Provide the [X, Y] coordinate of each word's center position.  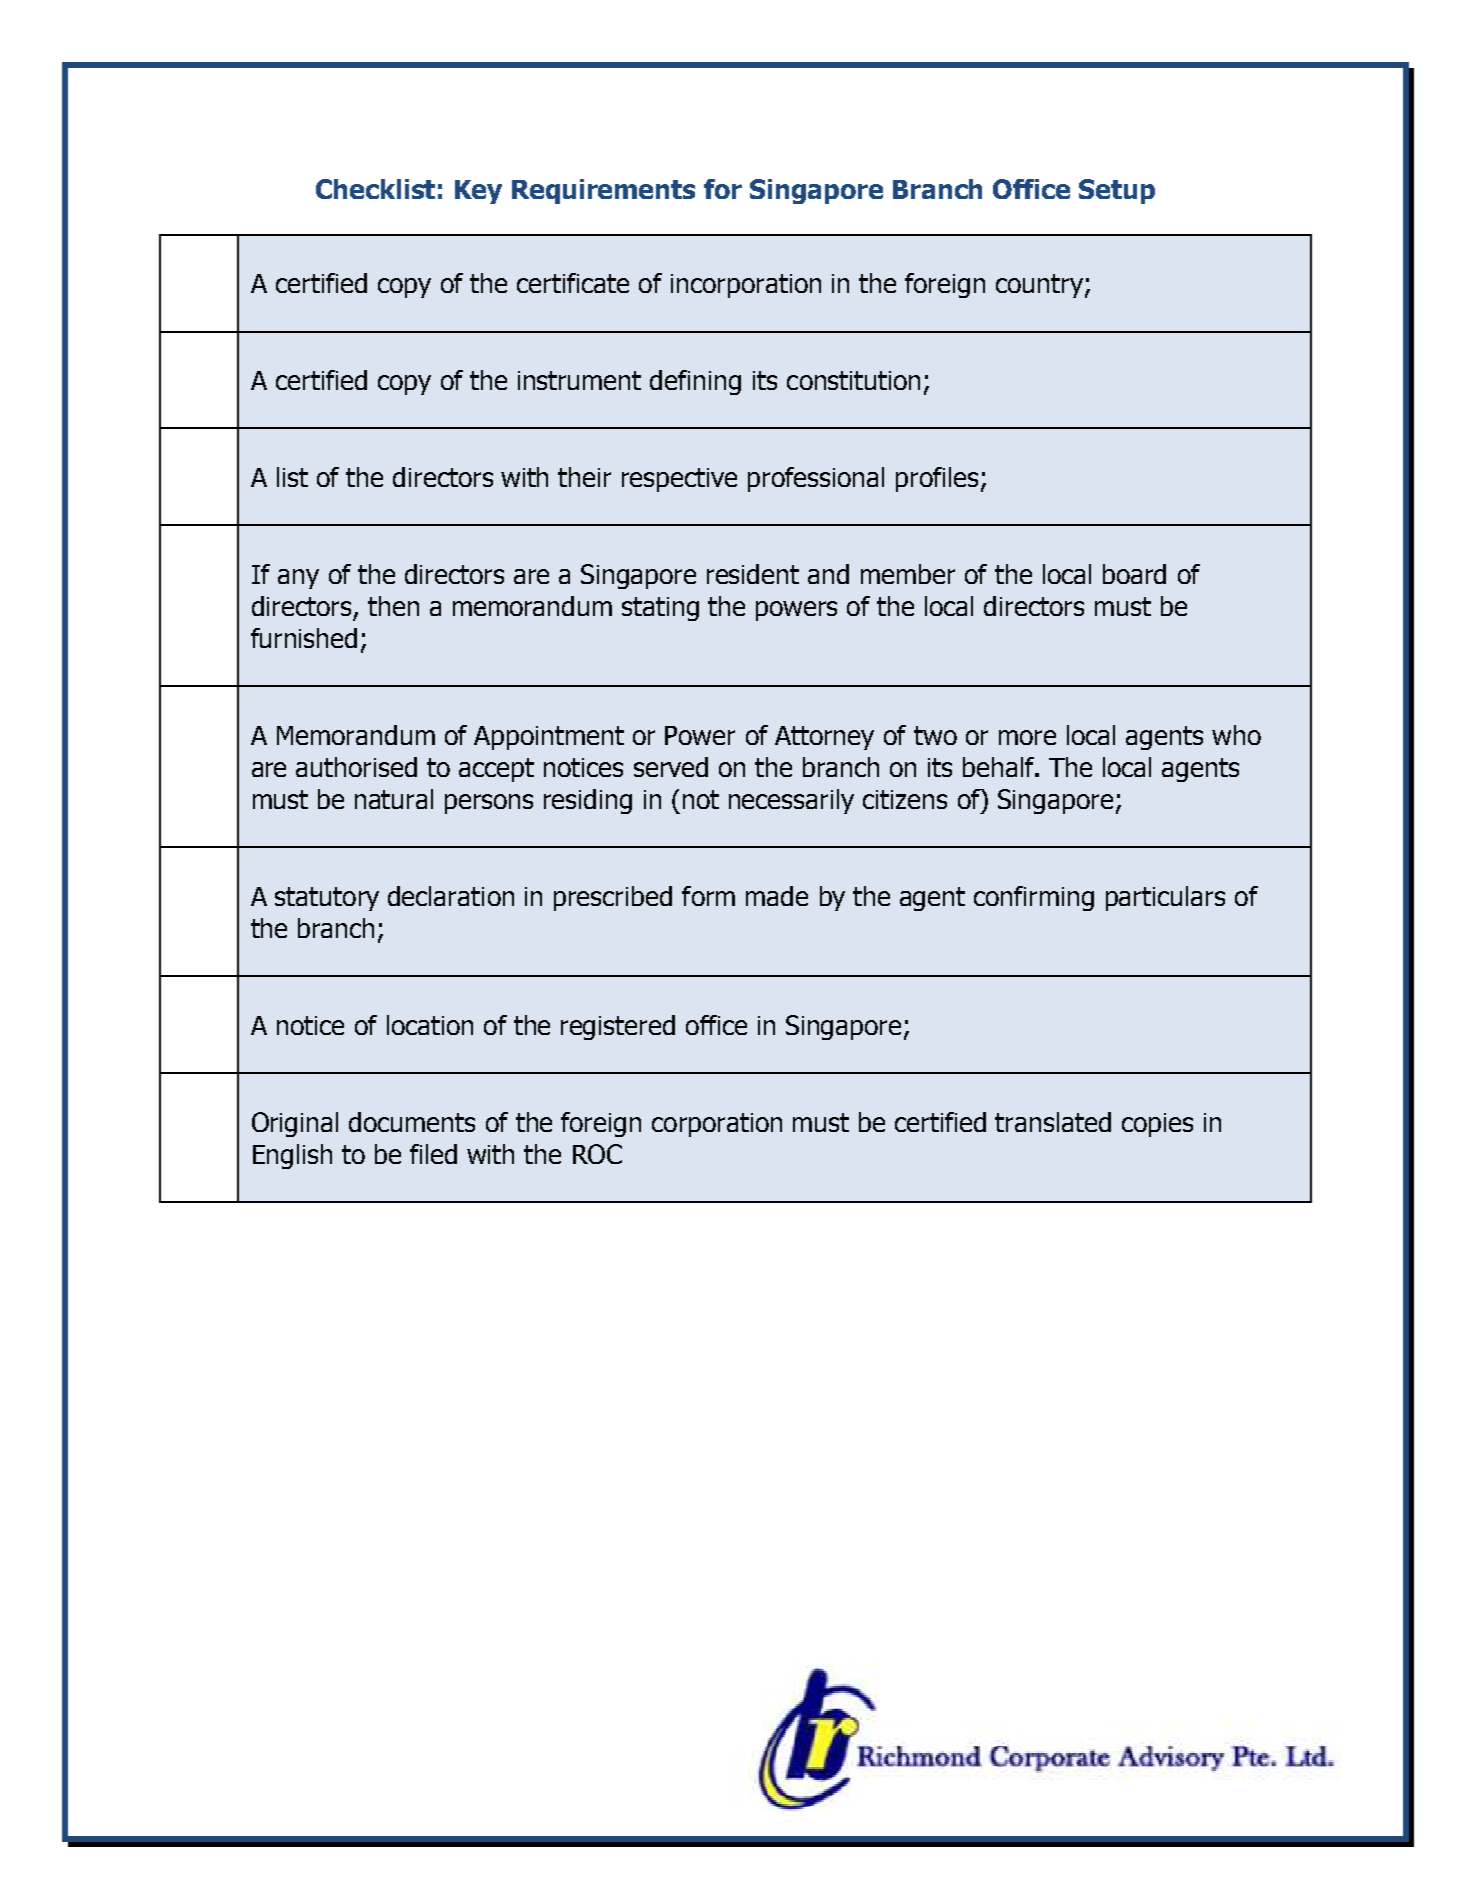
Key [478, 192]
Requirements [603, 191]
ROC [597, 1154]
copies [1157, 1125]
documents [412, 1122]
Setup [1117, 191]
